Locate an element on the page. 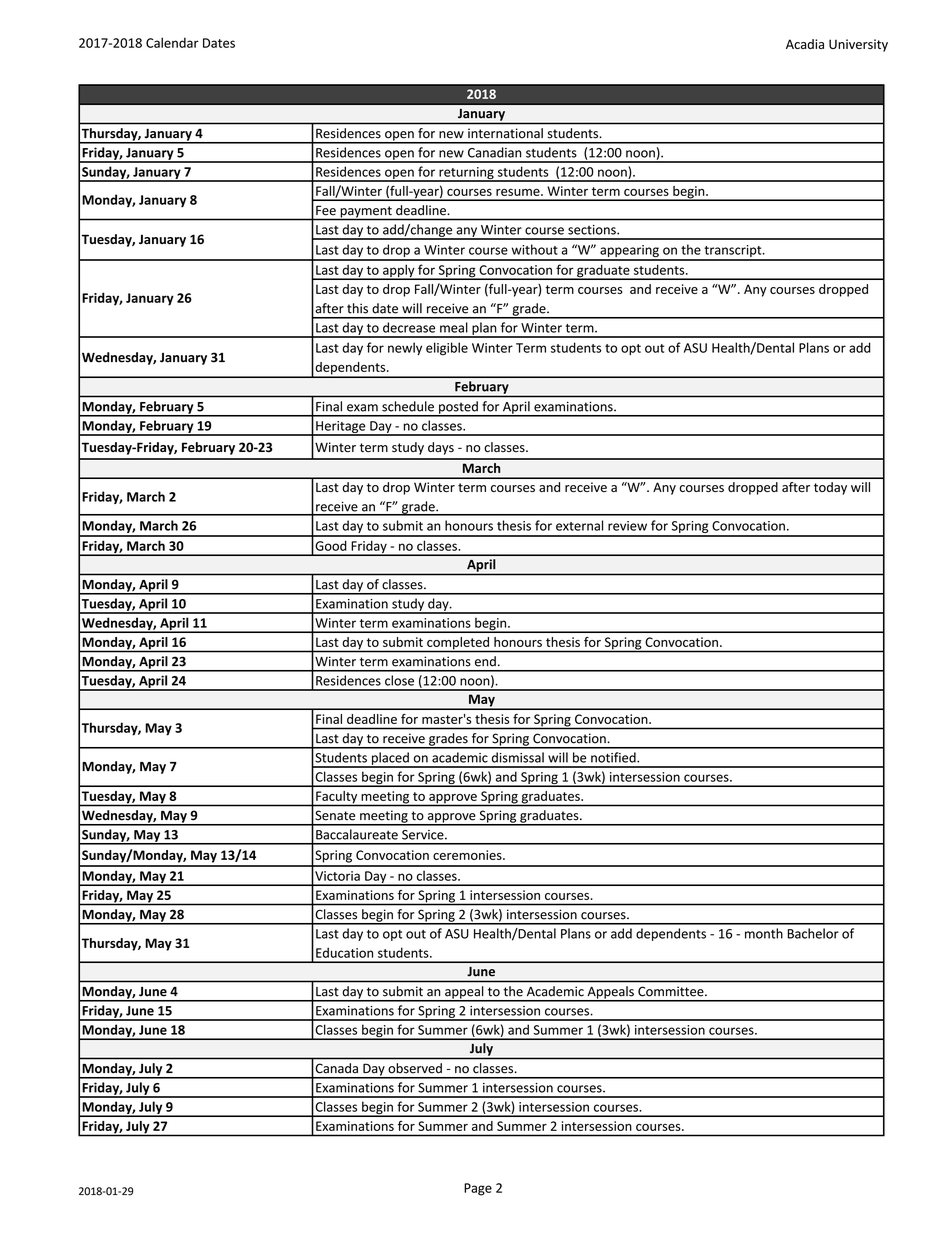 This page has width=952, height=1233. observed is located at coordinates (415, 1068).
